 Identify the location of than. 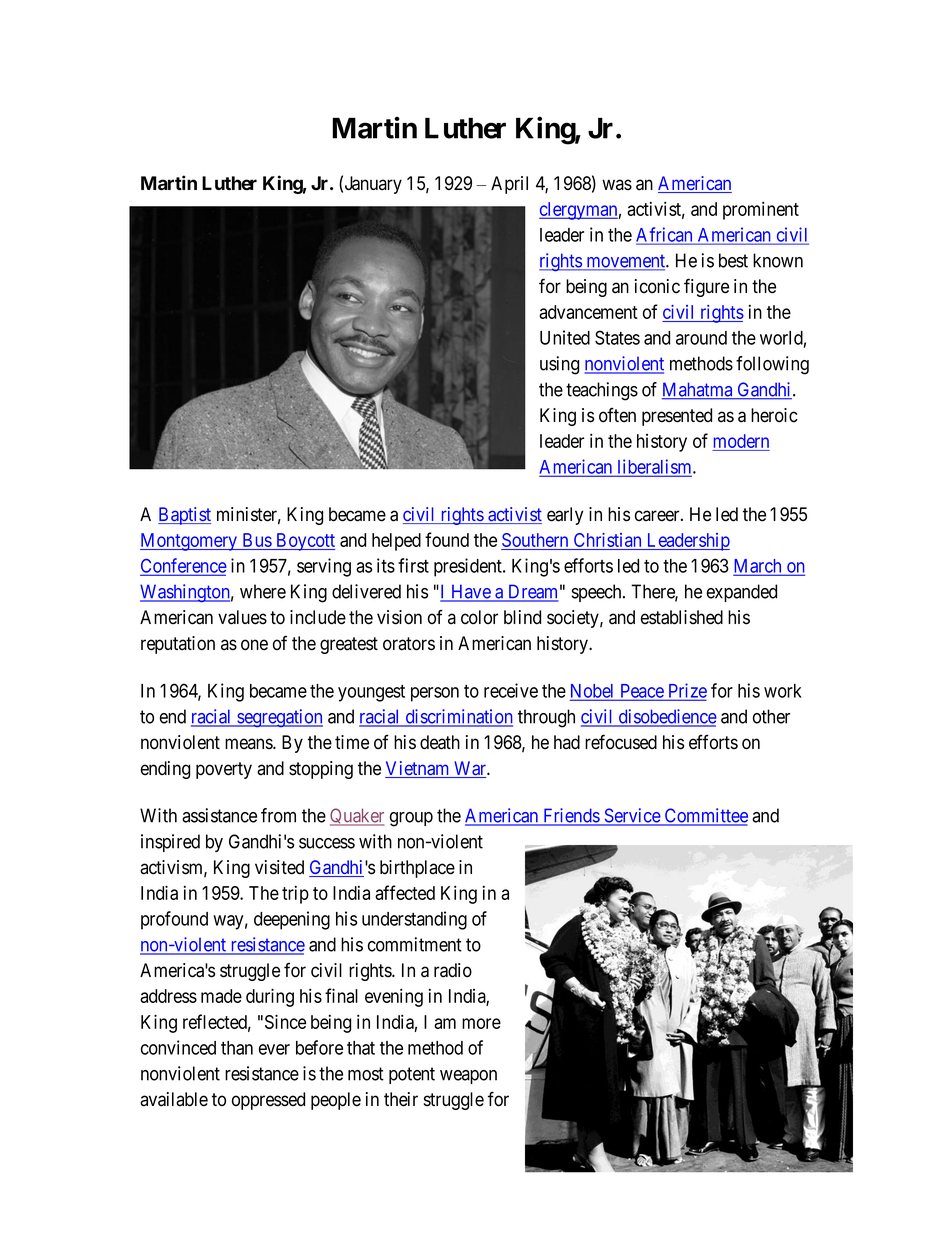
(237, 1048).
